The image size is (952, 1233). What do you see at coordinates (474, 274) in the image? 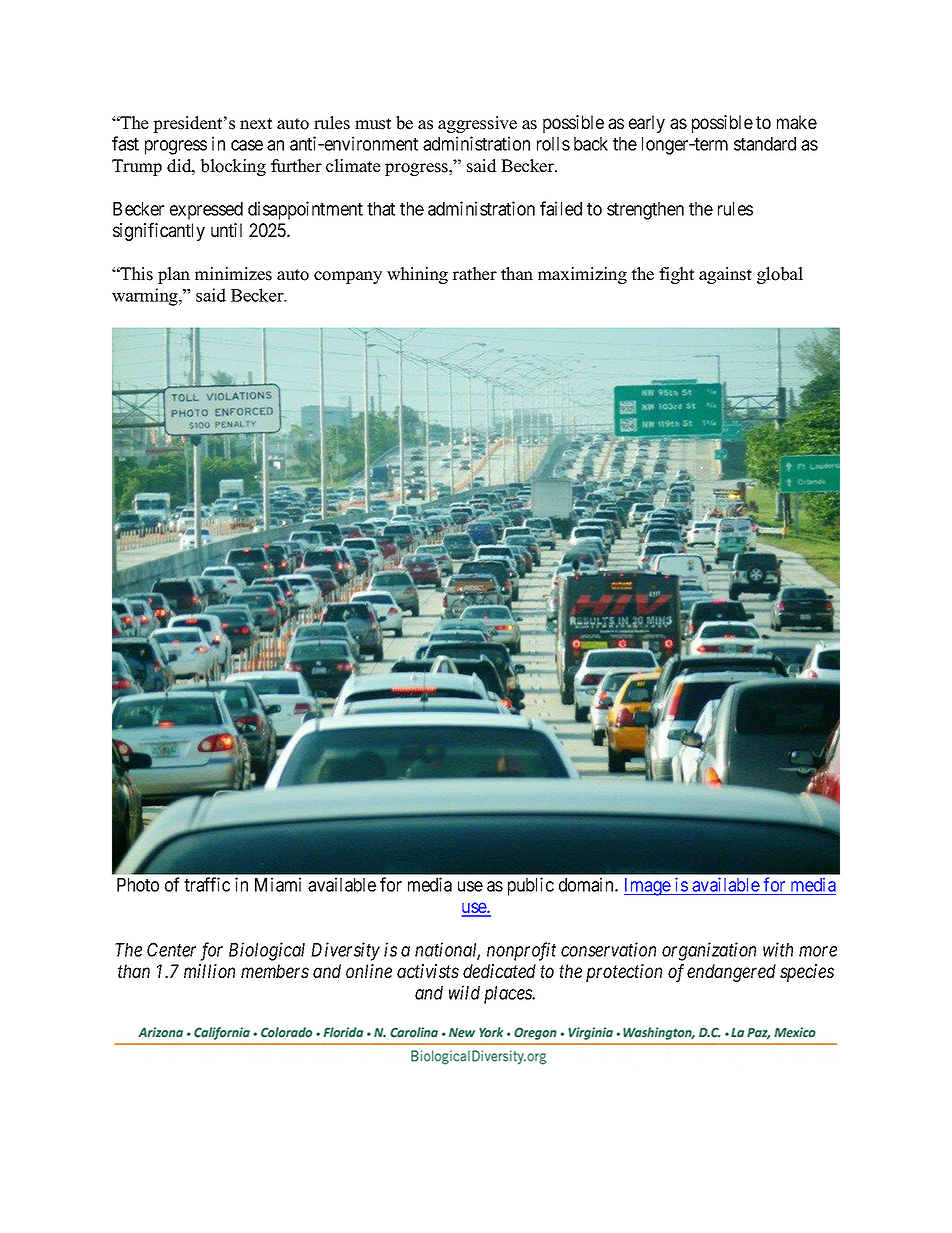
I see `rather` at bounding box center [474, 274].
